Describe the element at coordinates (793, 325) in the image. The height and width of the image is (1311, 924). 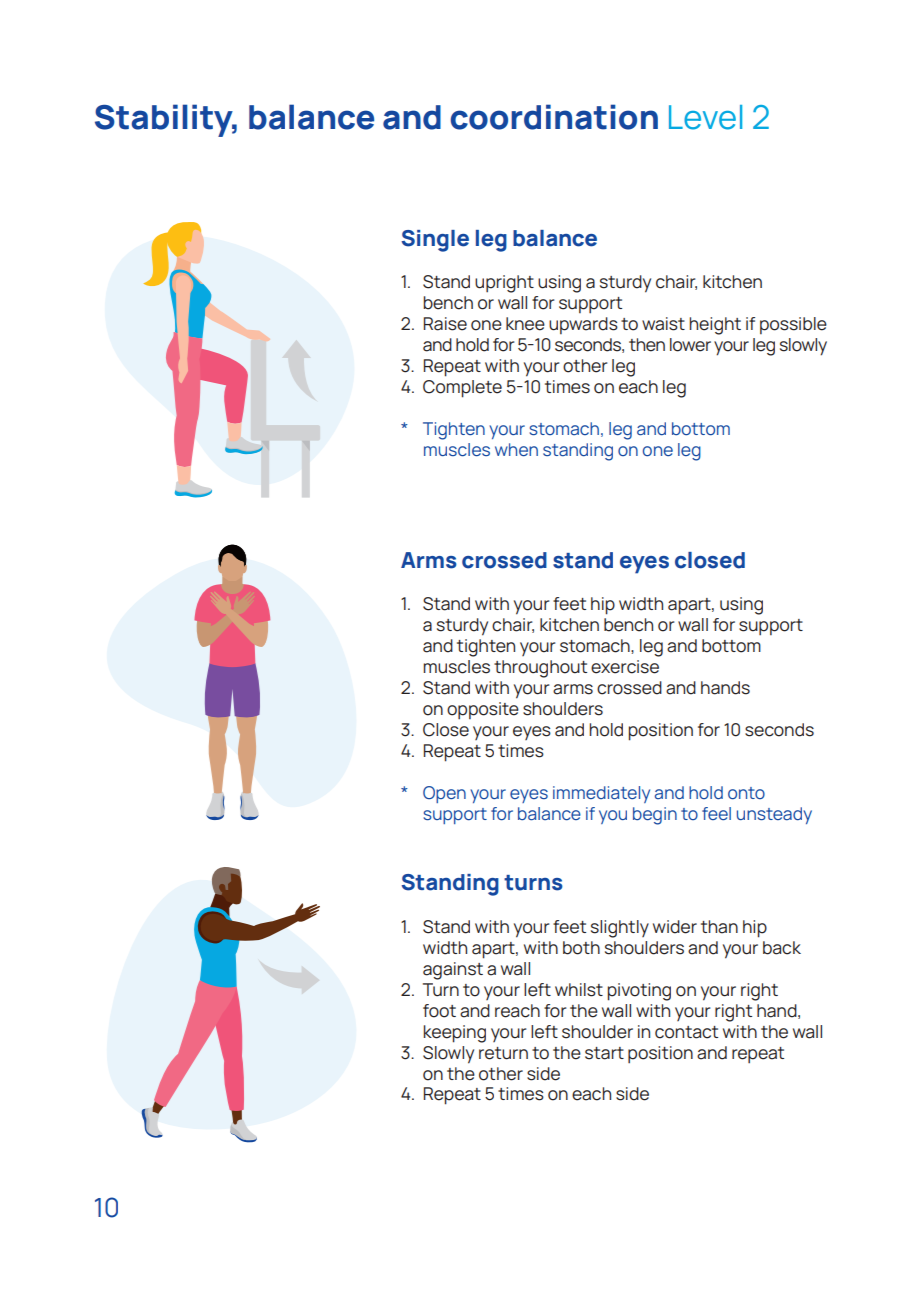
I see `possible` at that location.
